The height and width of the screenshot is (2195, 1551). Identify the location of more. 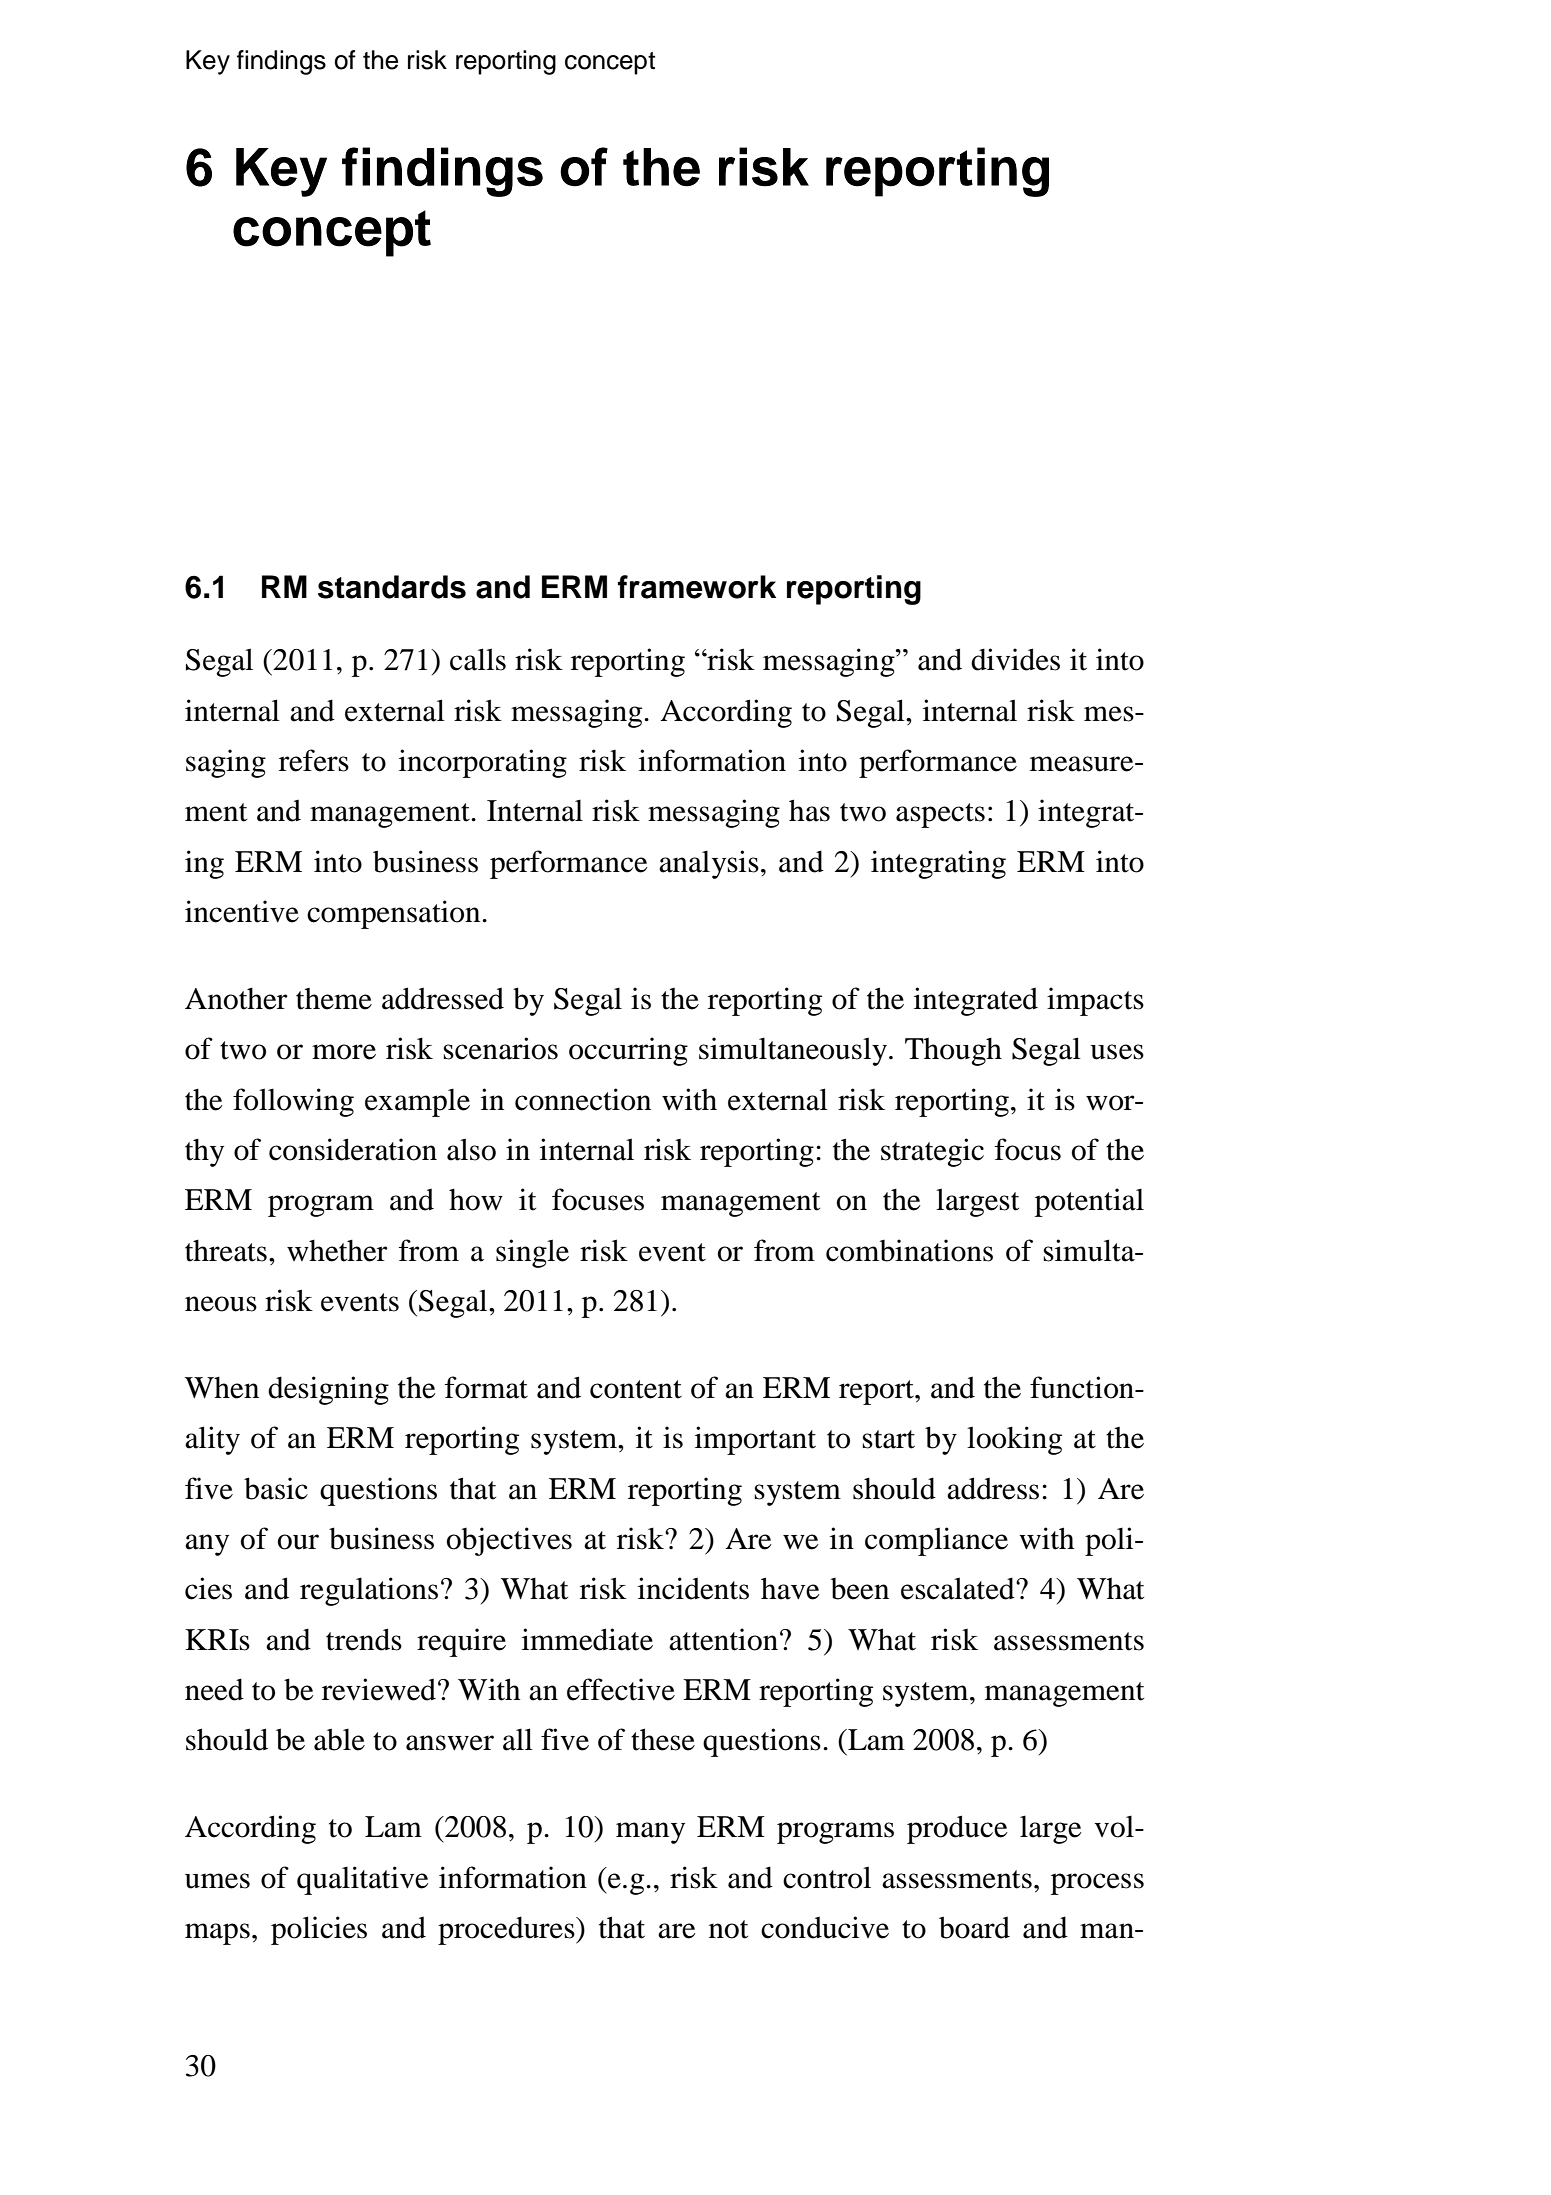
(344, 1052).
